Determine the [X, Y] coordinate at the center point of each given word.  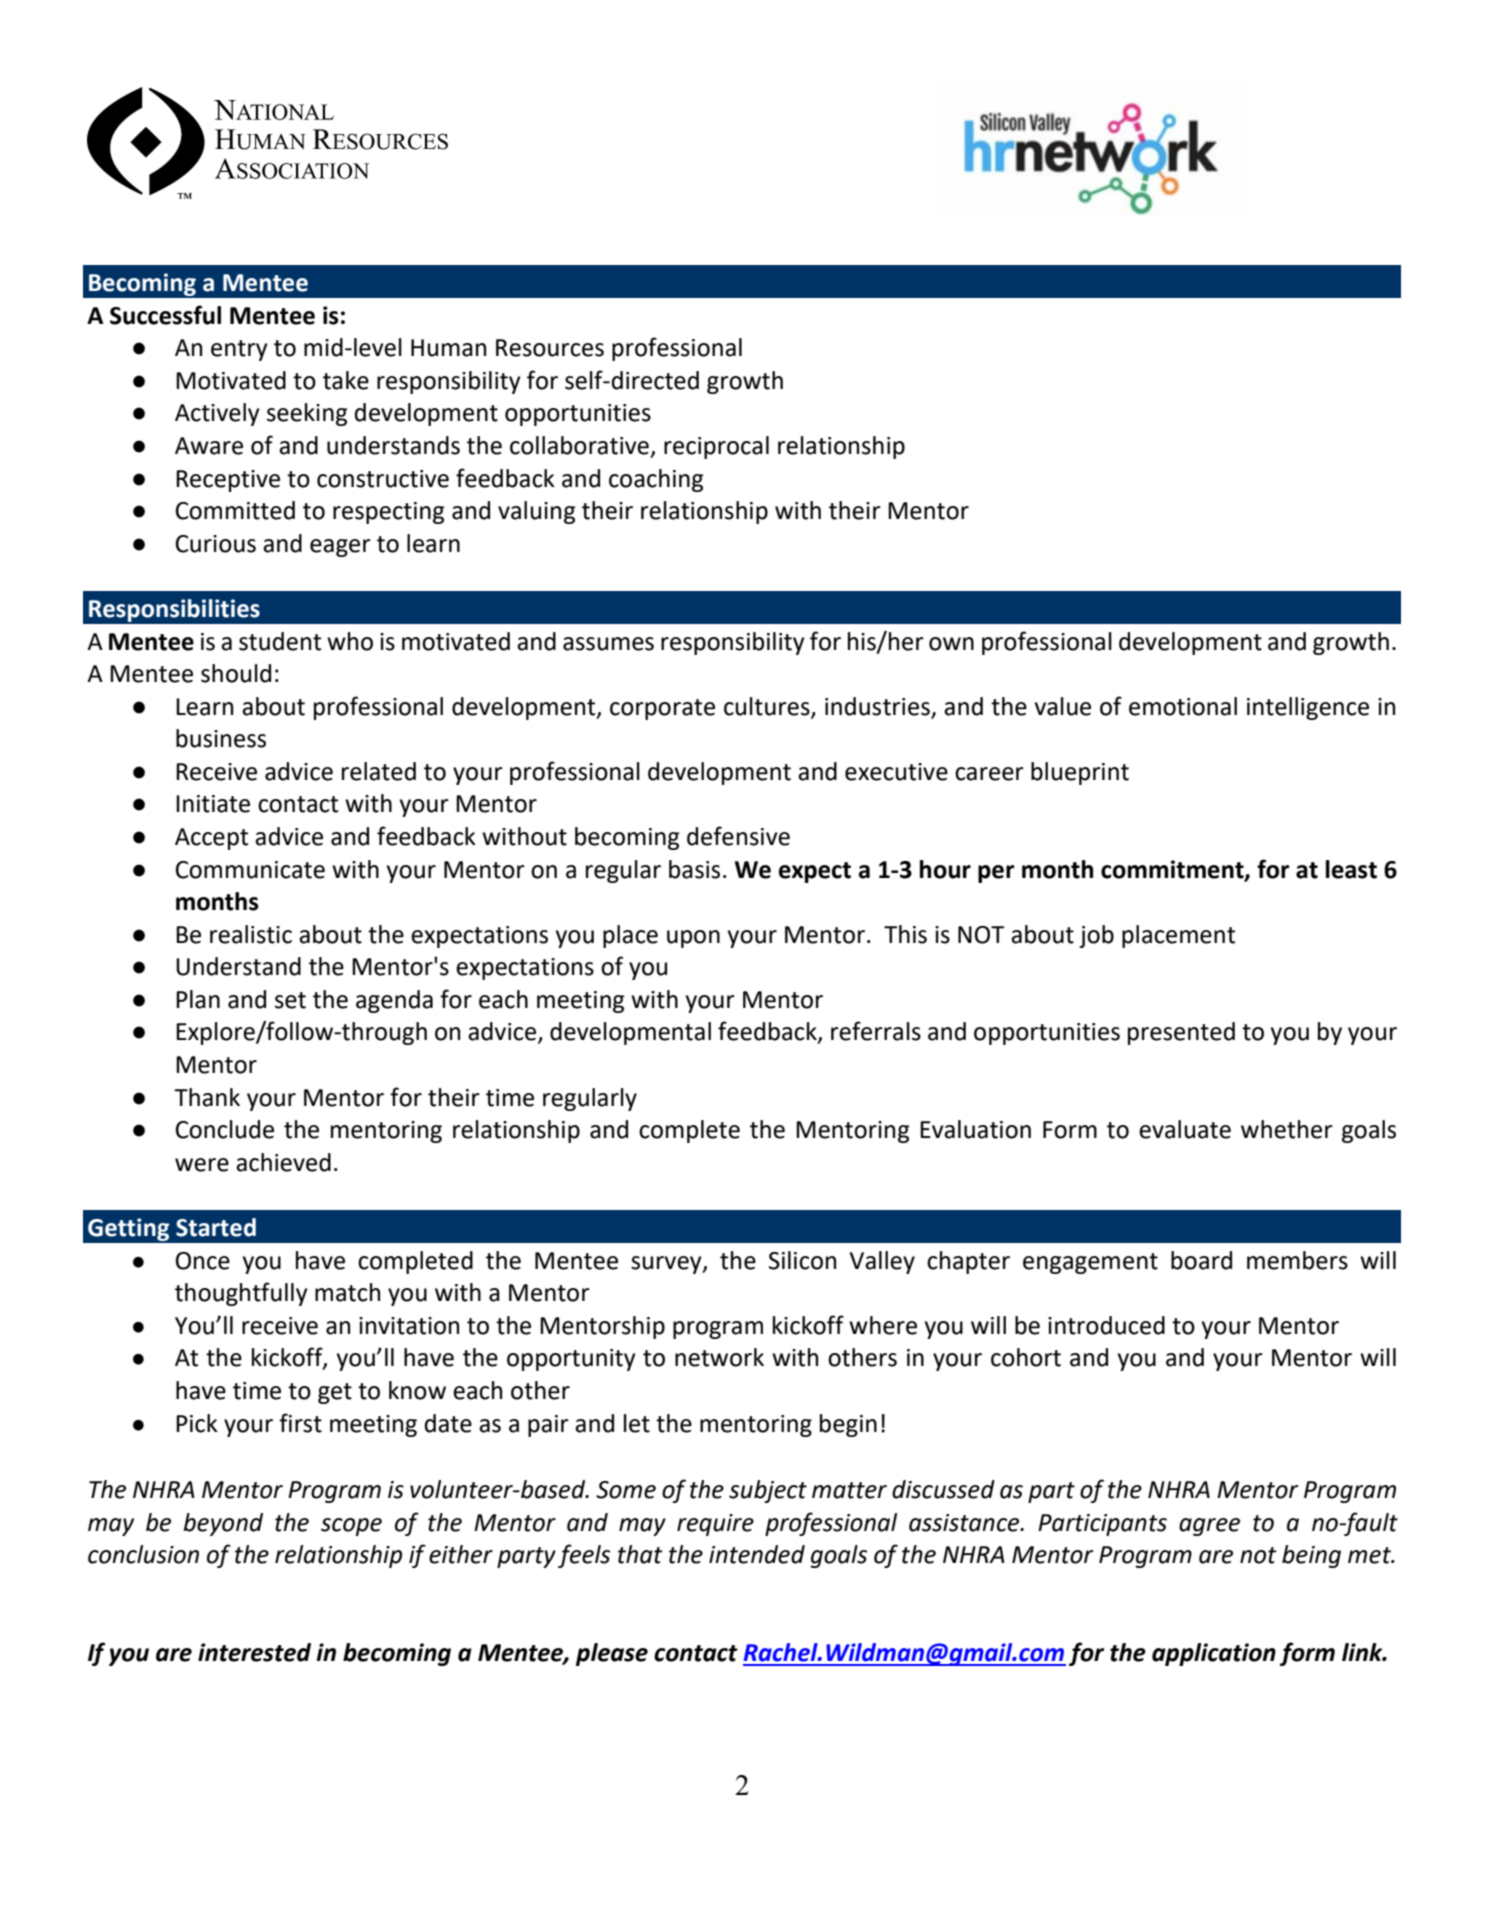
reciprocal [716, 447]
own [951, 644]
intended [757, 1554]
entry [239, 350]
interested [254, 1652]
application [1214, 1654]
